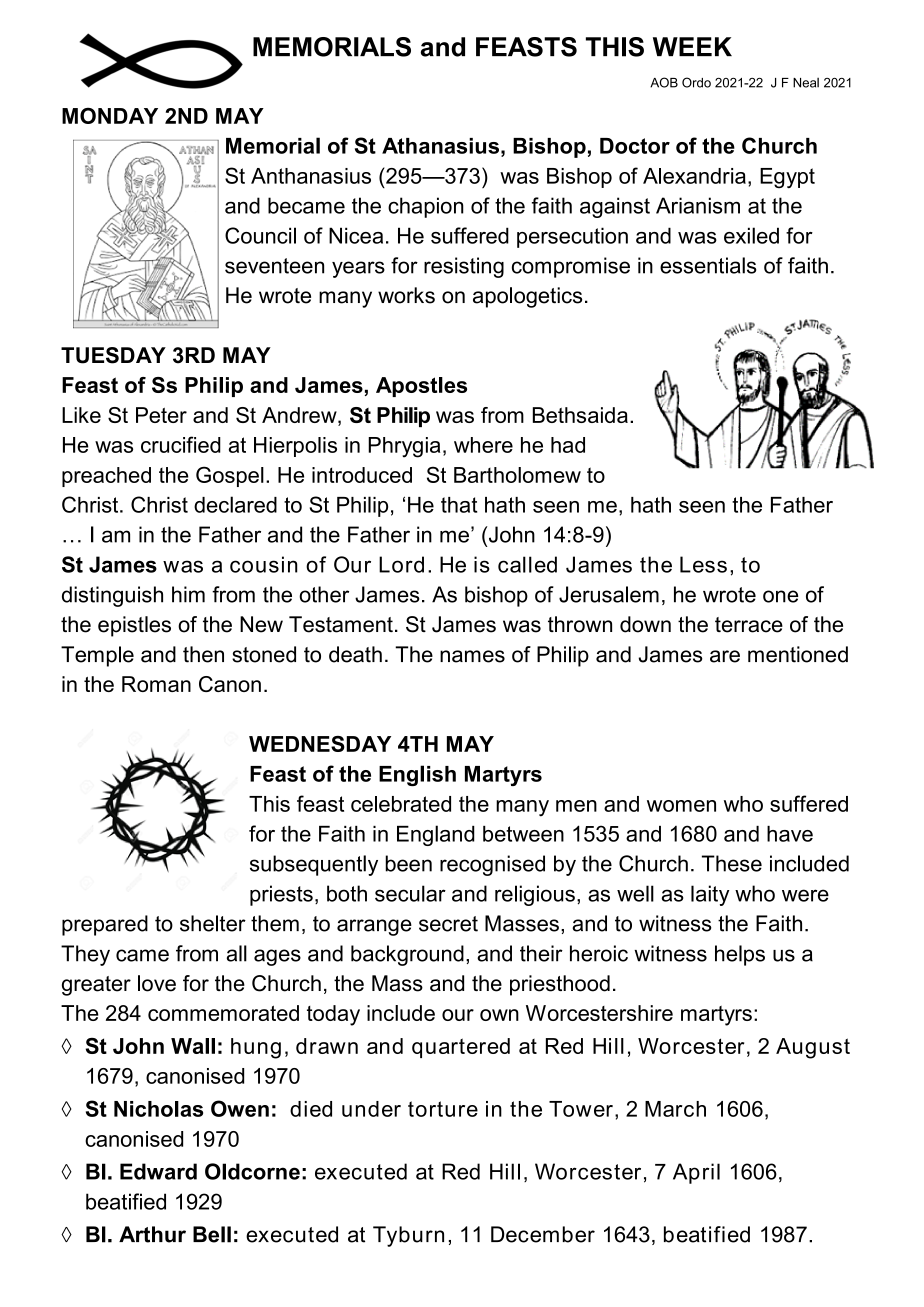 The image size is (924, 1307). I want to click on Edward, so click(158, 1171).
